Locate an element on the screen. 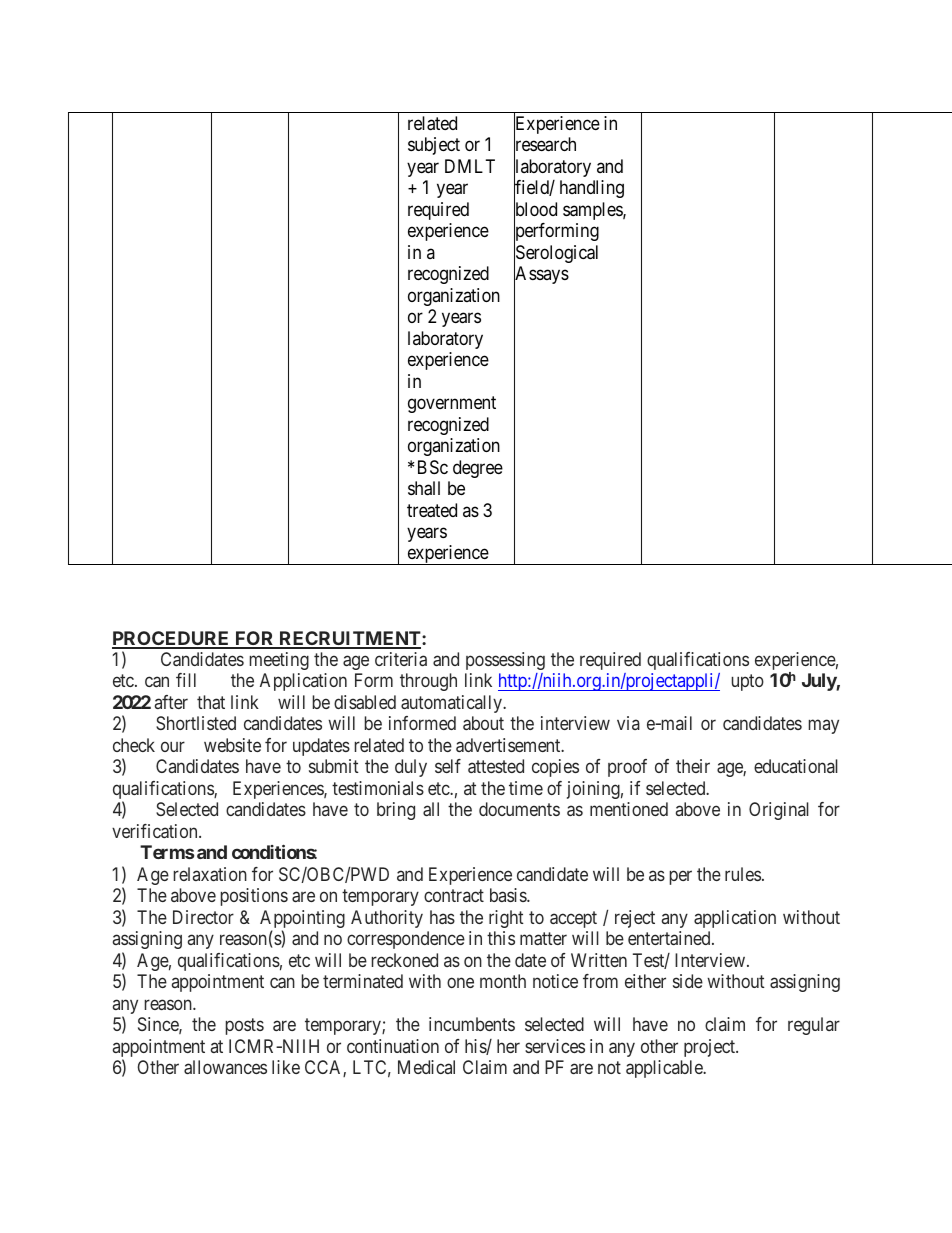 Image resolution: width=952 pixels, height=1233 pixels. documents is located at coordinates (519, 809).
